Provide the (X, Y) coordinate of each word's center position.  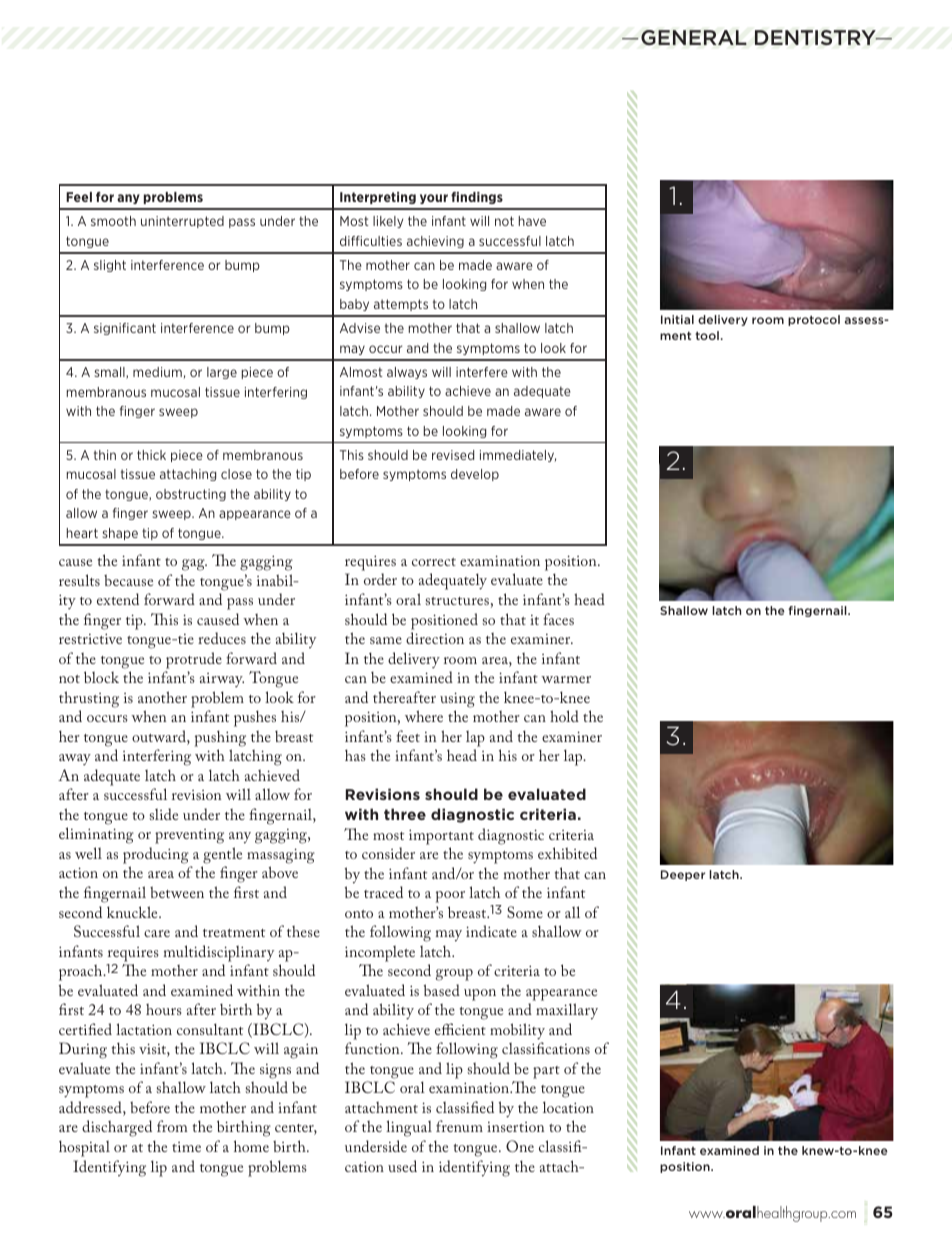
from (172, 1126)
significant (125, 329)
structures (457, 601)
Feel (79, 197)
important (441, 837)
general (694, 37)
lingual (409, 1128)
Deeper (683, 875)
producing (156, 855)
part (546, 1072)
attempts (401, 305)
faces (558, 619)
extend (118, 599)
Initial (677, 319)
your (434, 199)
